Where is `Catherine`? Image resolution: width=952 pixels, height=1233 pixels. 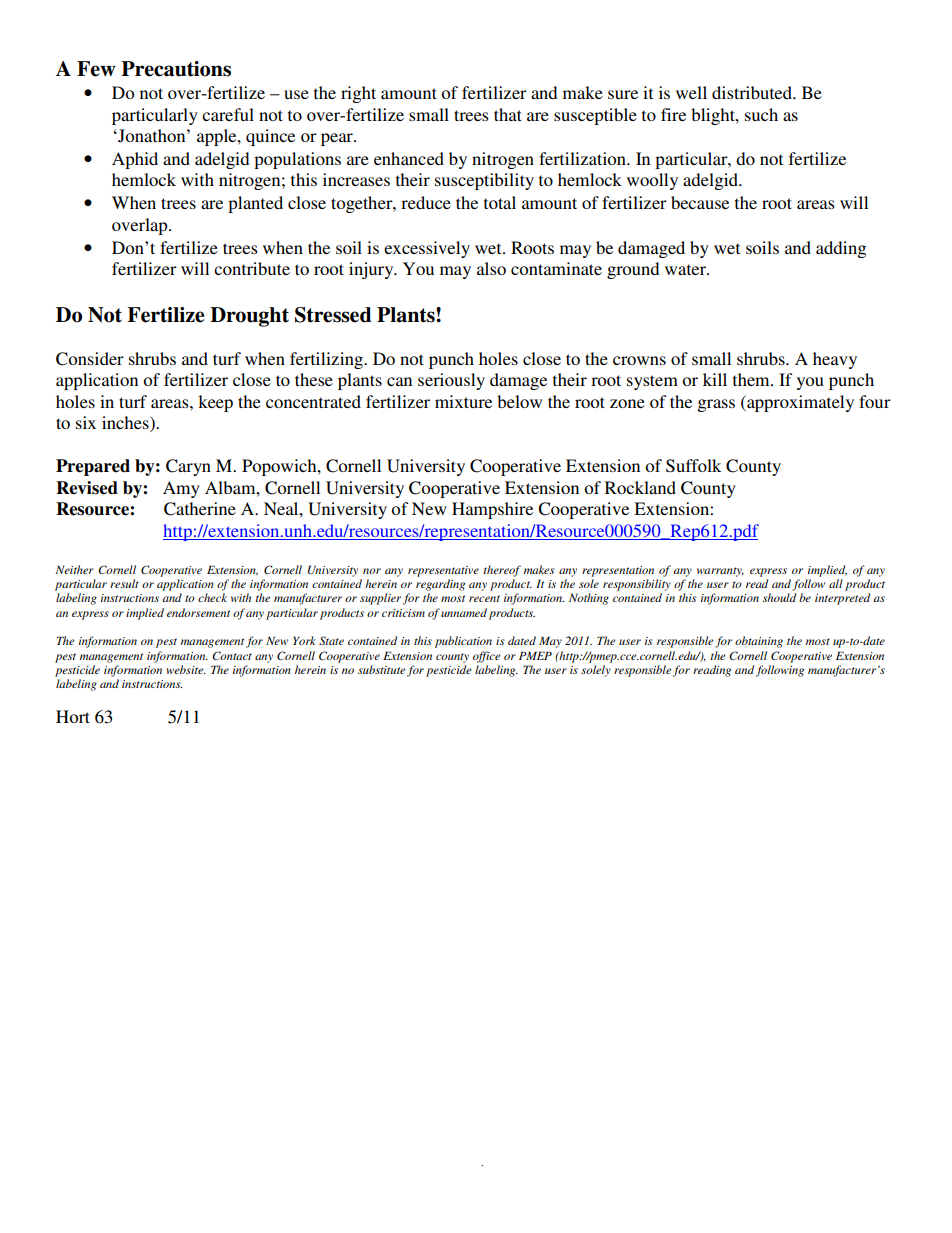 Catherine is located at coordinates (200, 509).
